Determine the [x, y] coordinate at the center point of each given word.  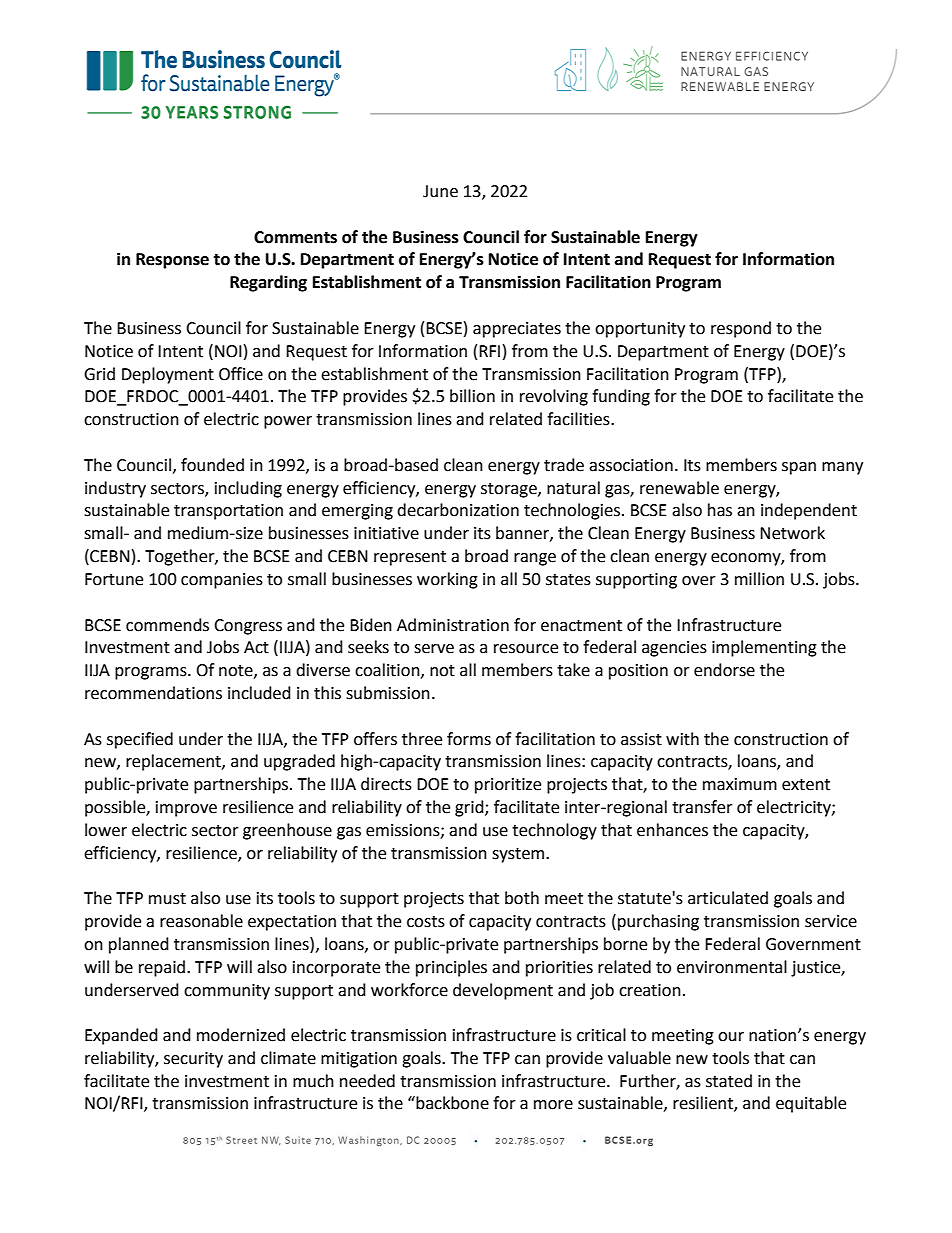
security [193, 1060]
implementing [764, 648]
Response [172, 261]
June [440, 191]
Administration [453, 625]
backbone [451, 1103]
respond [741, 329]
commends [167, 625]
